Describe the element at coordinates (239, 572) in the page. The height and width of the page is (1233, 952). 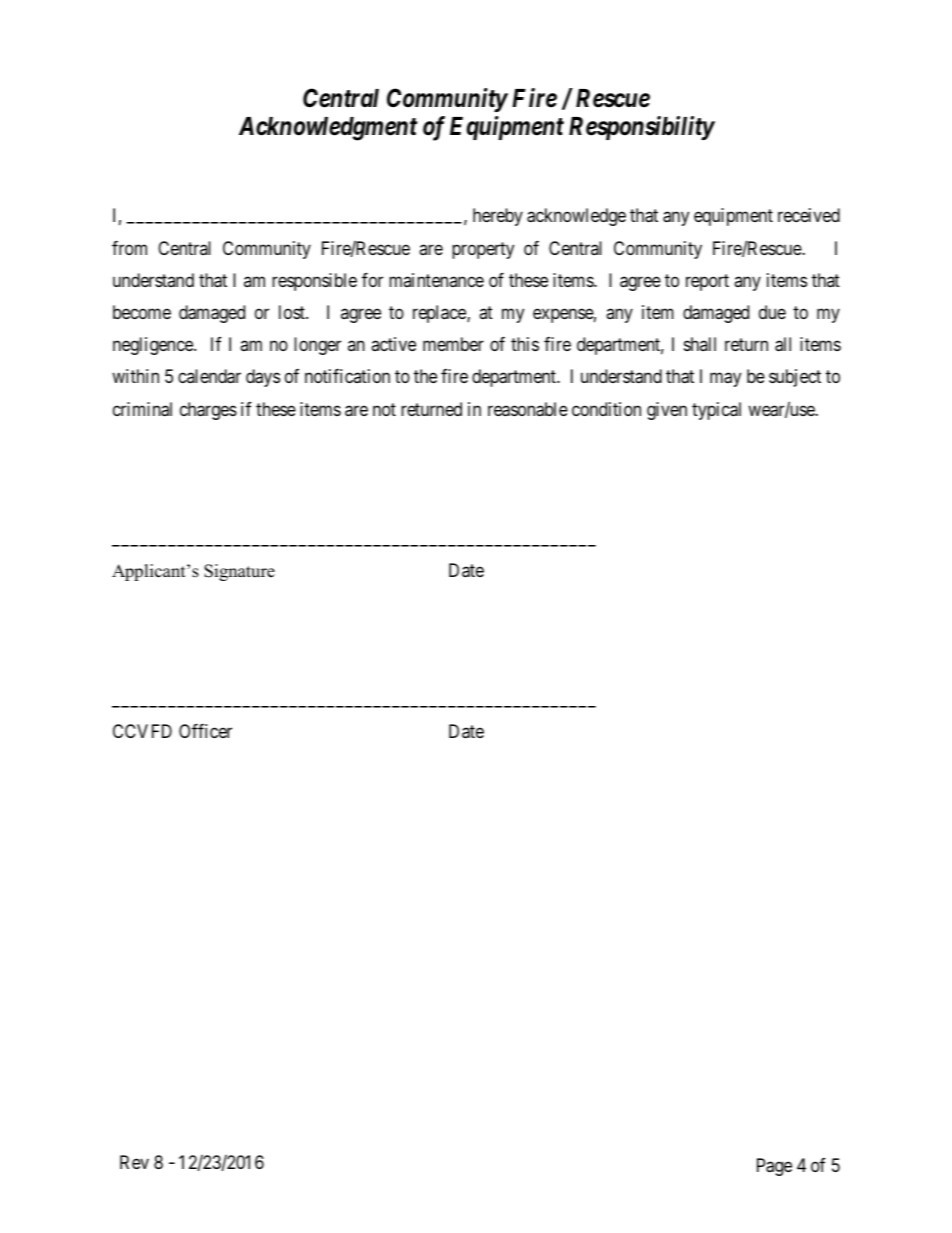
I see `Signature` at that location.
